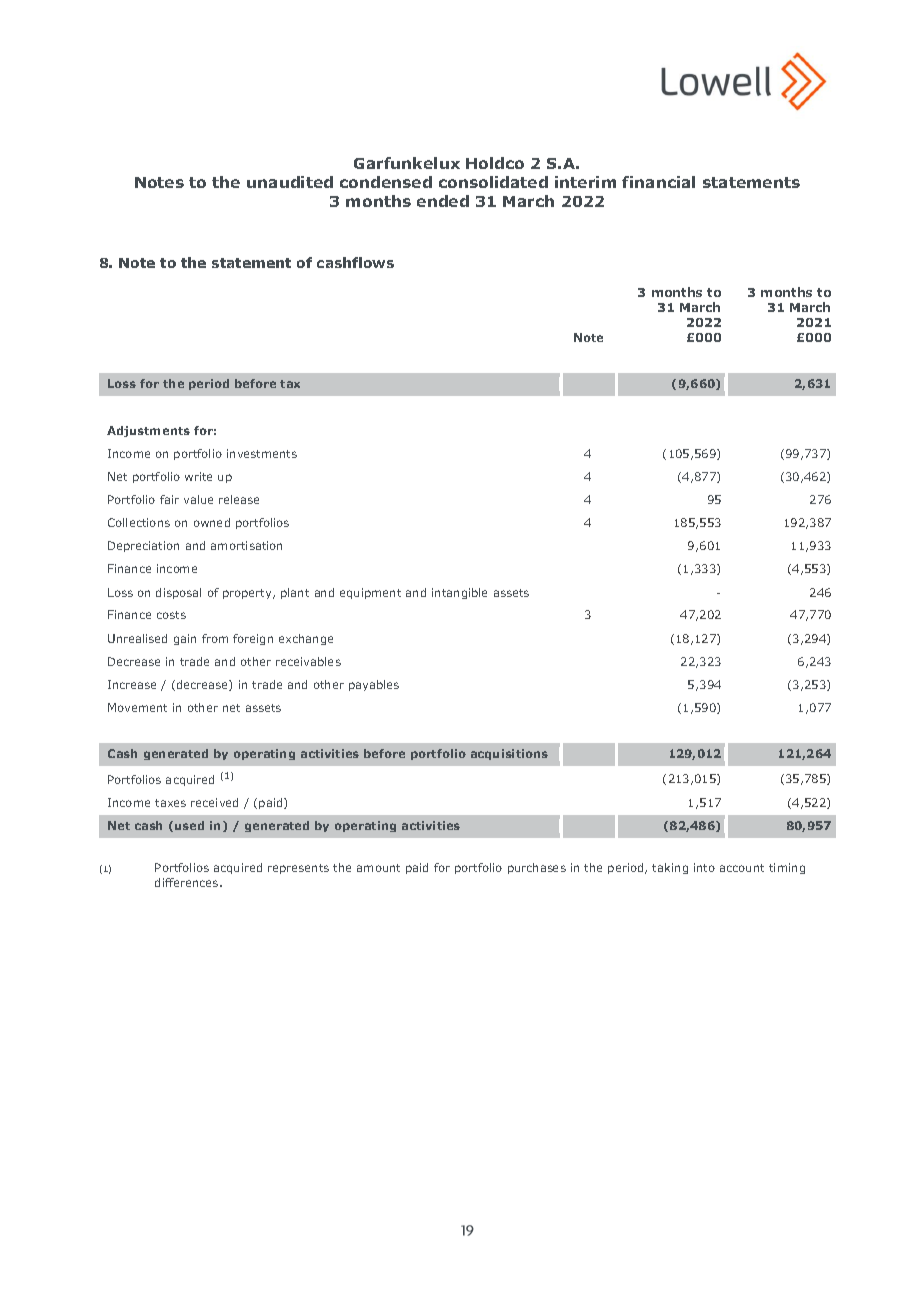 This document has height=1308, width=924. I want to click on condensed, so click(386, 182).
